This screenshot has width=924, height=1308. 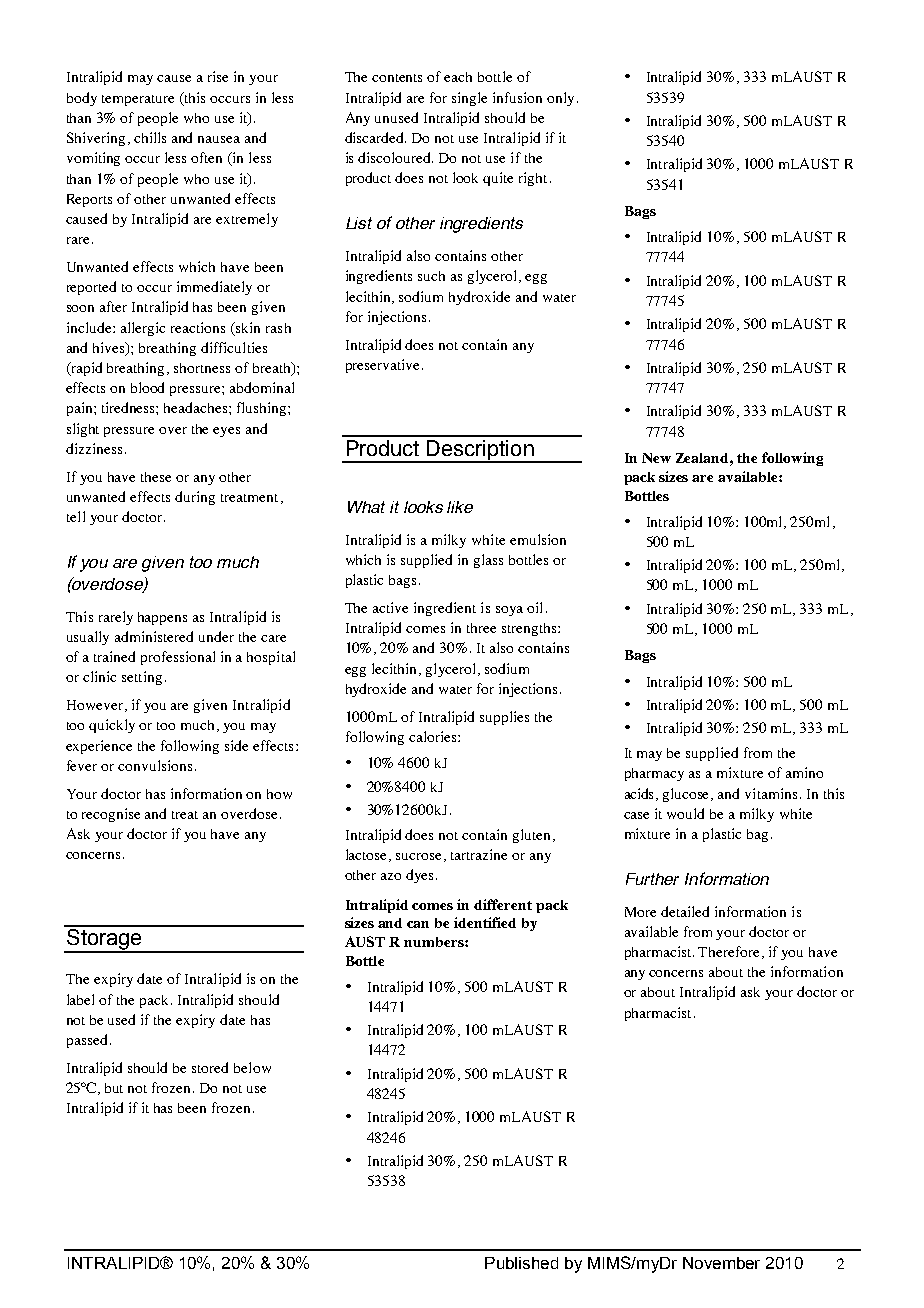 What do you see at coordinates (80, 999) in the screenshot?
I see `label` at bounding box center [80, 999].
